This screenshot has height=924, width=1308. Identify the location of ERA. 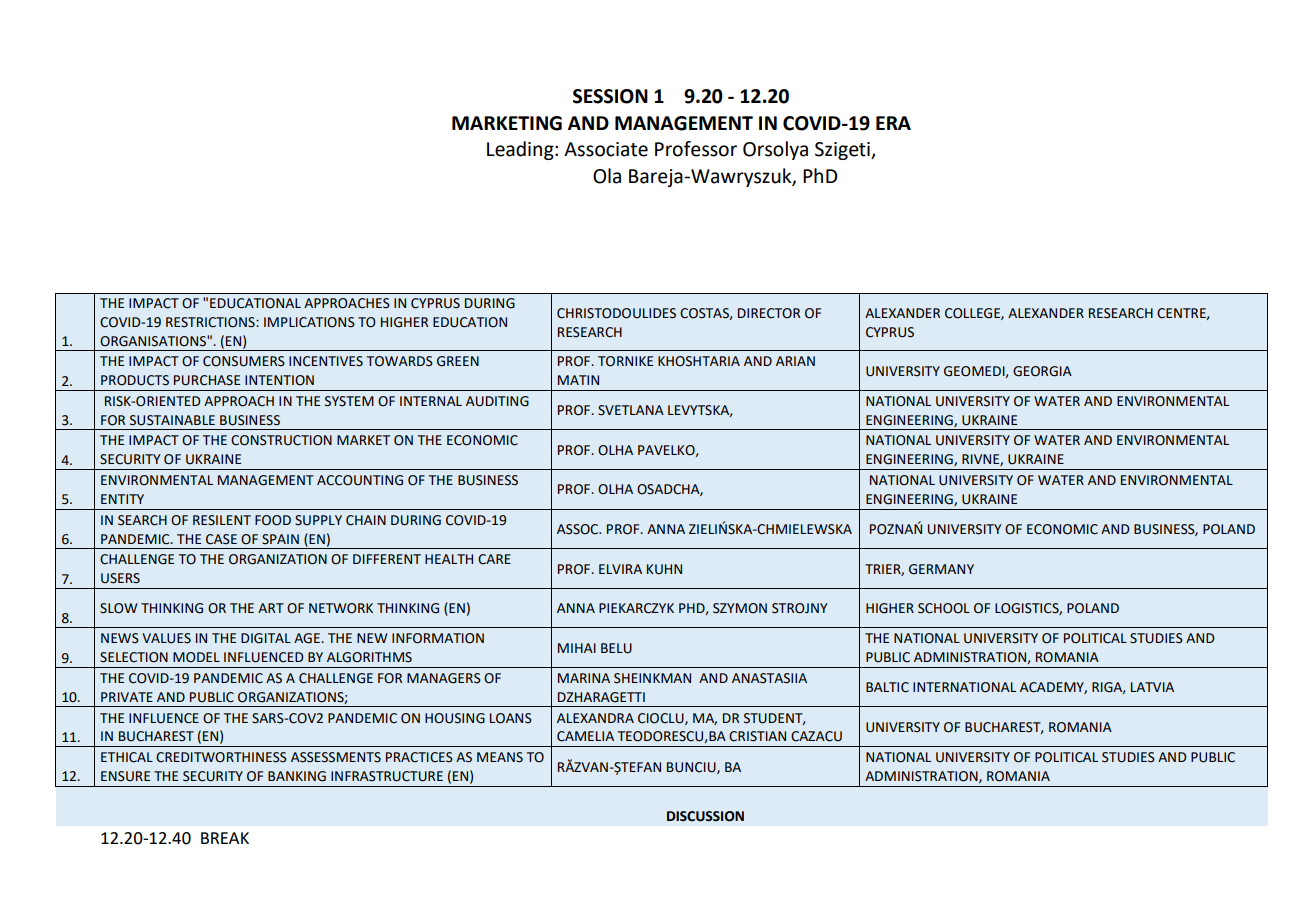
(893, 123).
